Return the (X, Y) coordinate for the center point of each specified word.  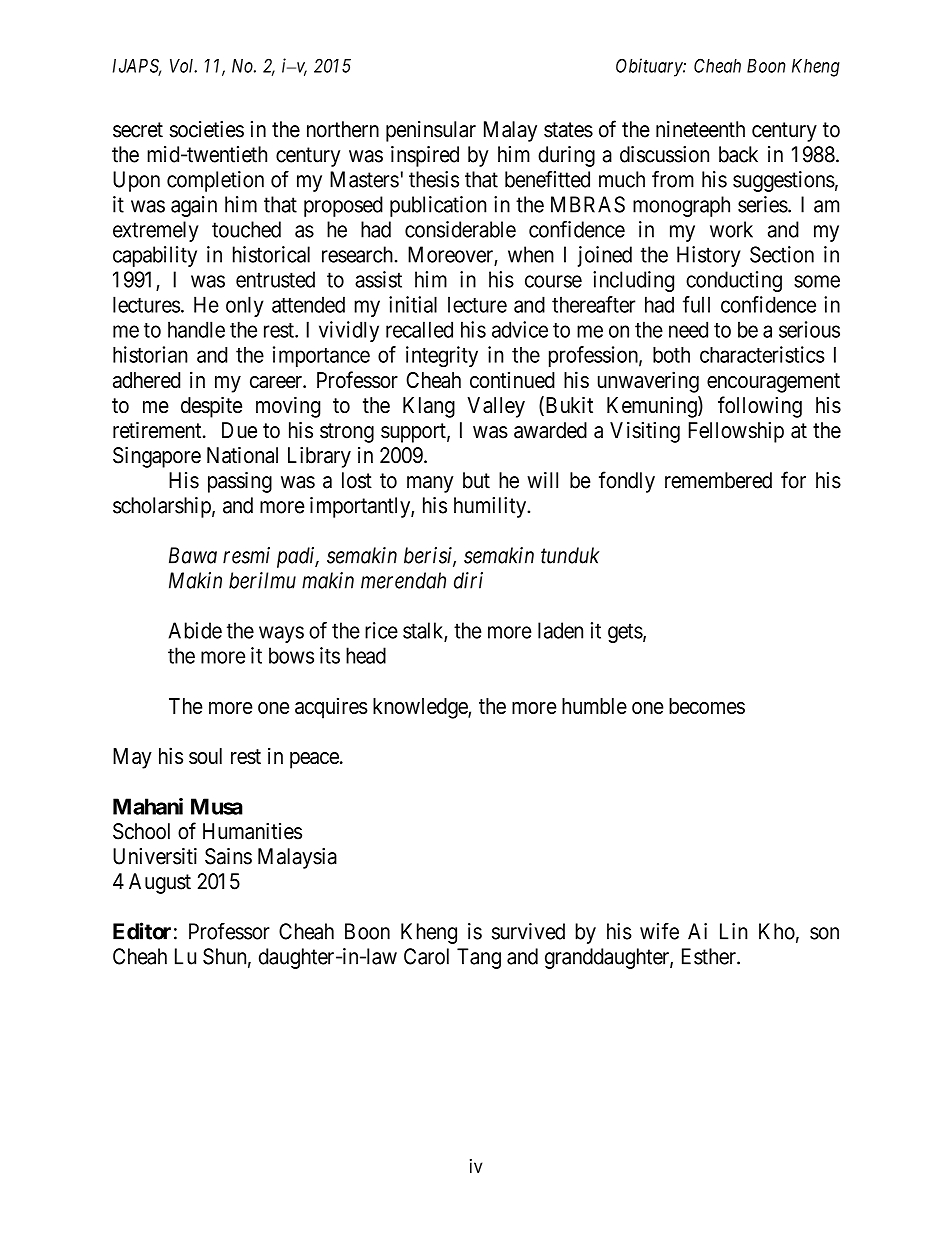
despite (211, 407)
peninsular (431, 131)
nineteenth (700, 129)
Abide (195, 630)
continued (512, 380)
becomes (707, 706)
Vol (183, 66)
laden (560, 630)
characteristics (762, 354)
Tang (479, 958)
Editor (142, 931)
